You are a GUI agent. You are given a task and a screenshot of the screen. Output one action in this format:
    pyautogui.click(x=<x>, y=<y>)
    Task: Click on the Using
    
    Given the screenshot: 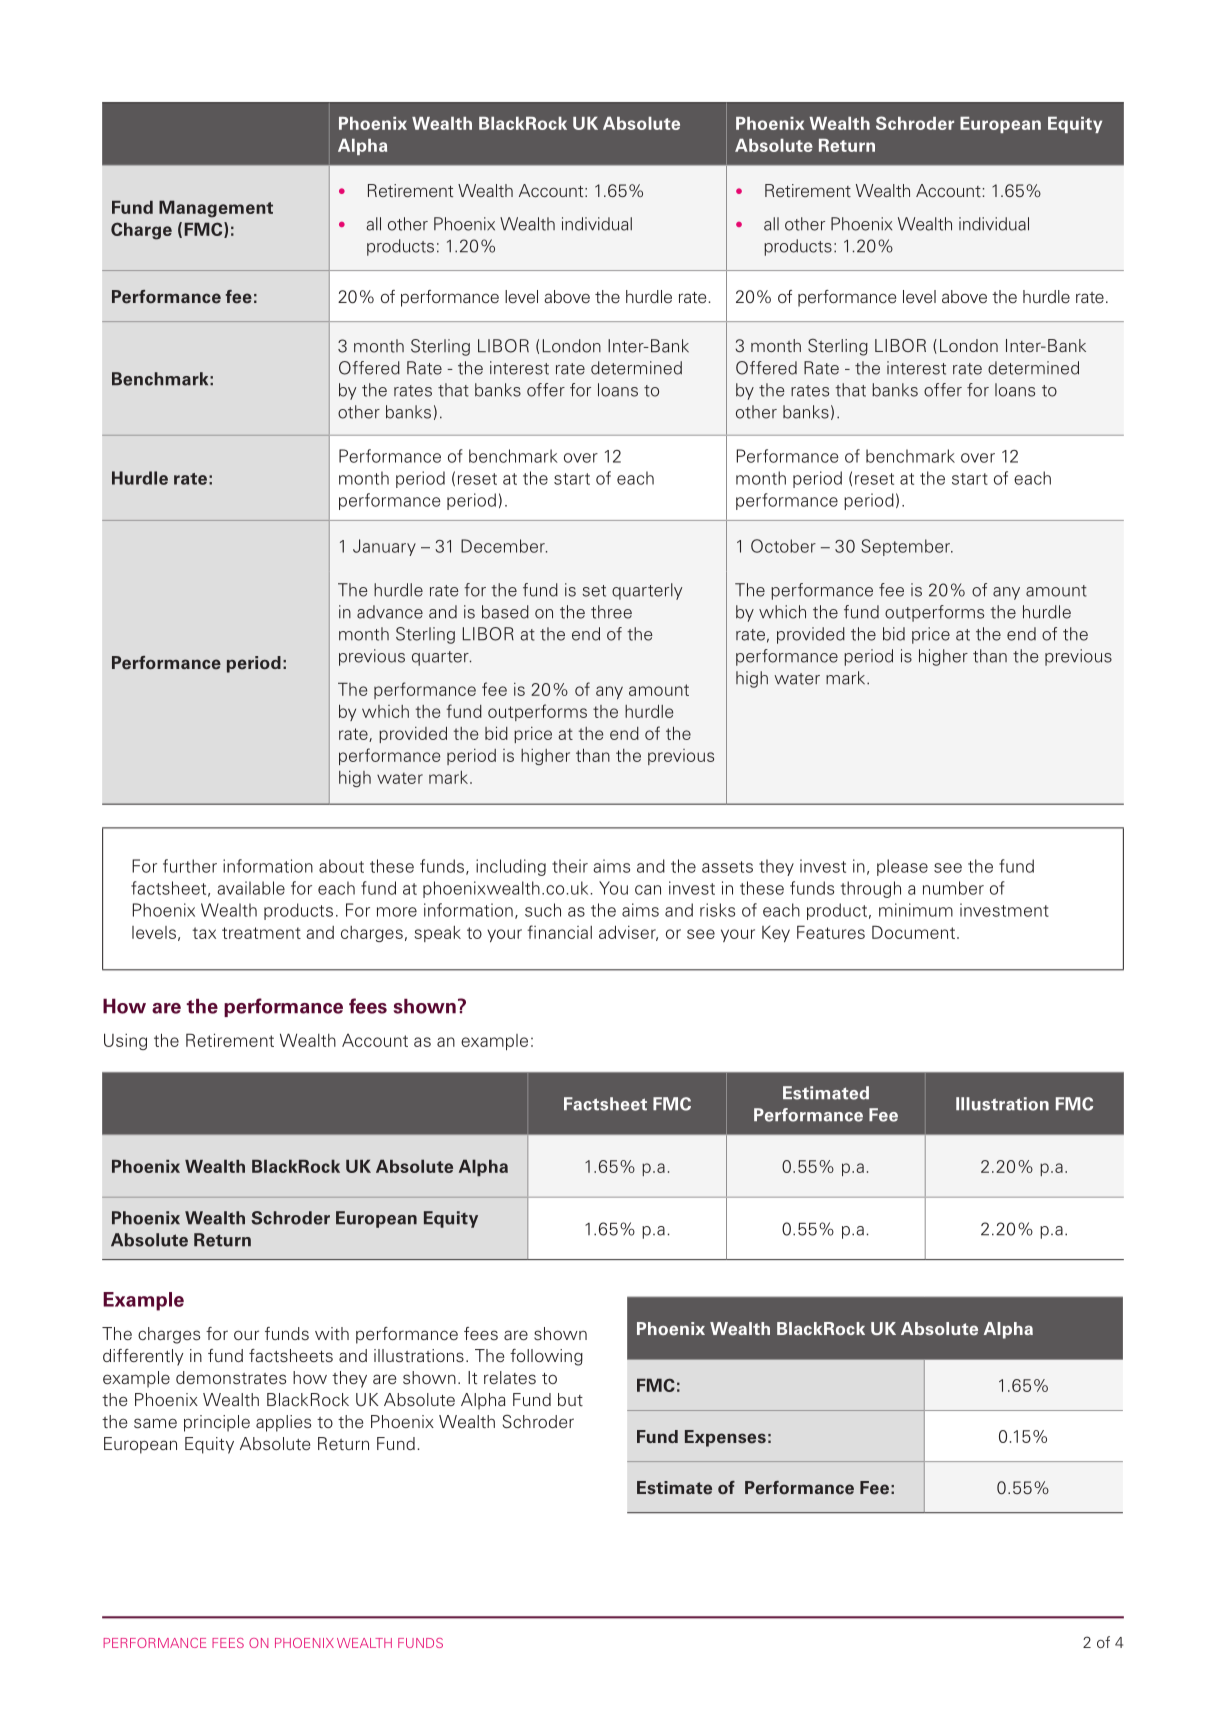 What is the action you would take?
    pyautogui.click(x=125, y=1041)
